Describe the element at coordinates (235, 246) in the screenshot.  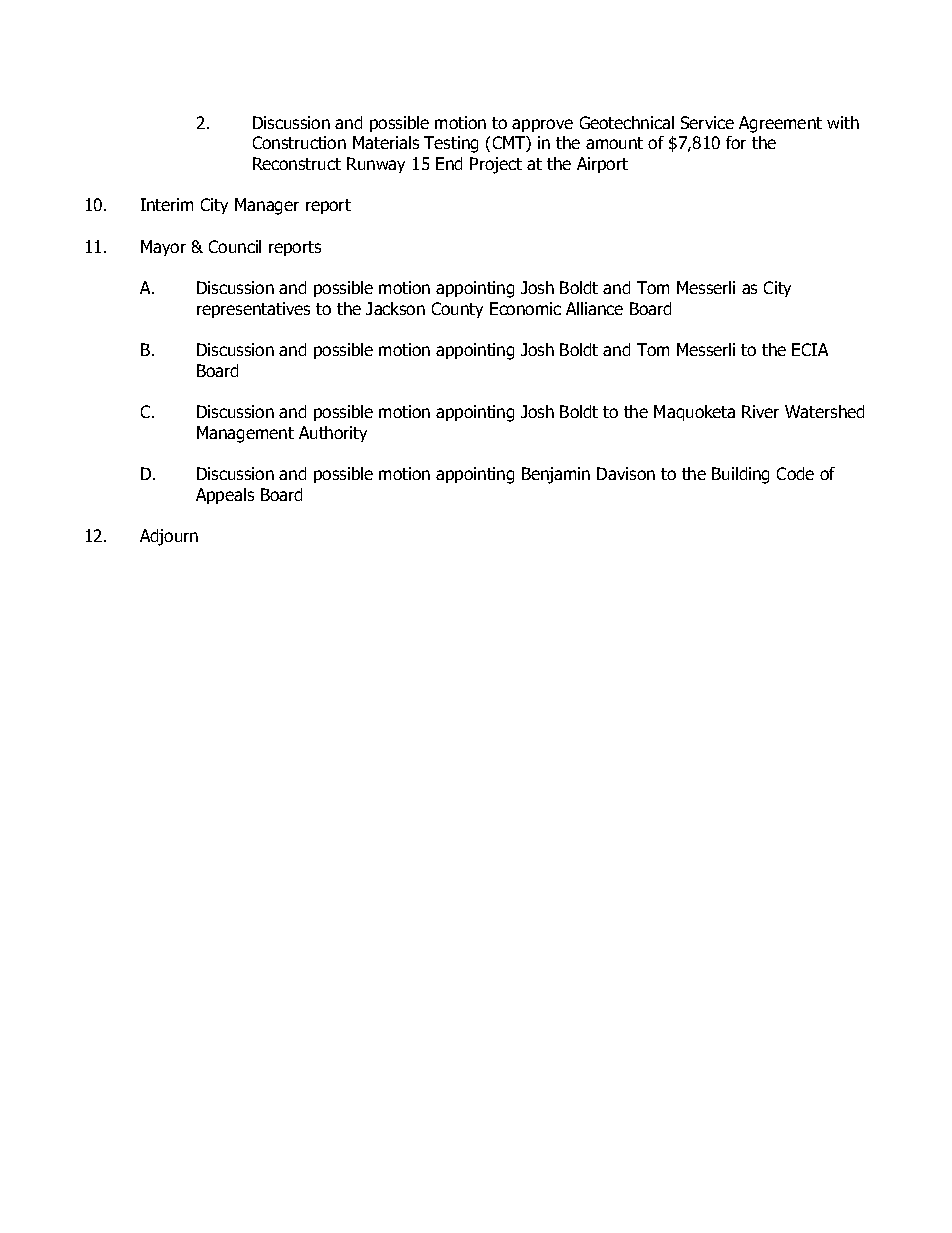
I see `Council` at that location.
